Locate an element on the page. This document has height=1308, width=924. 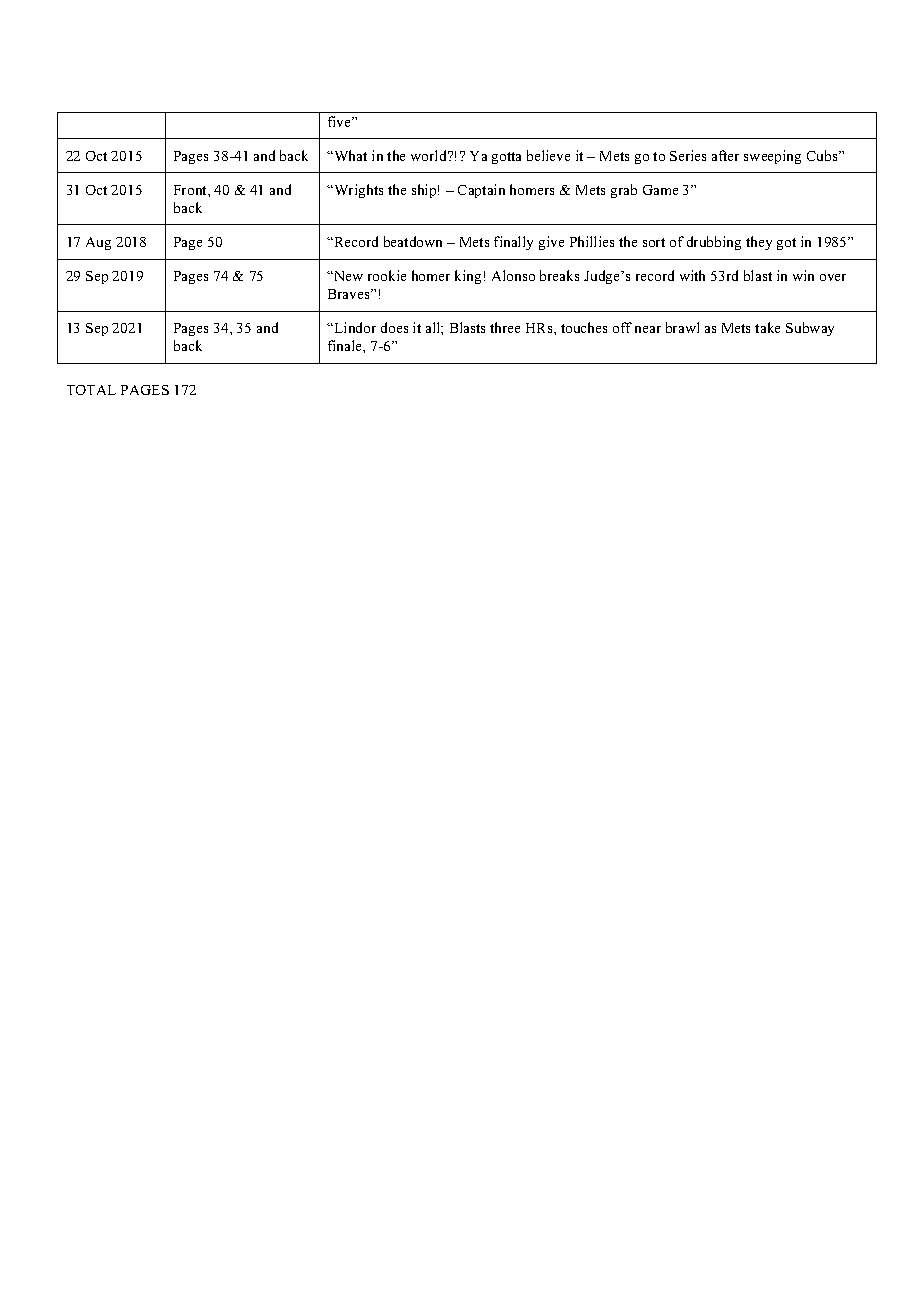
five is located at coordinates (341, 121).
